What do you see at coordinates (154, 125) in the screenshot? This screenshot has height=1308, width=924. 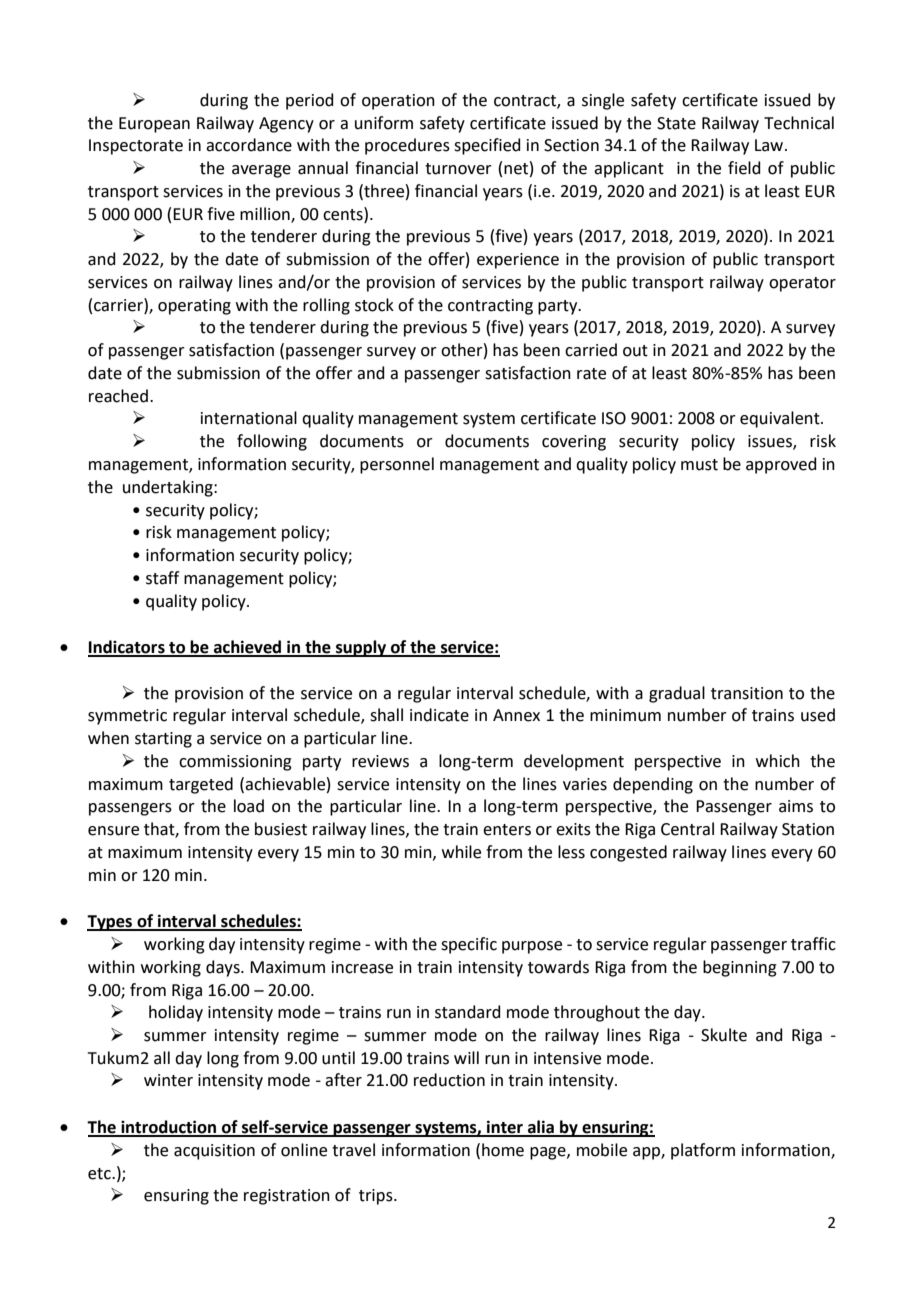 I see `European` at bounding box center [154, 125].
